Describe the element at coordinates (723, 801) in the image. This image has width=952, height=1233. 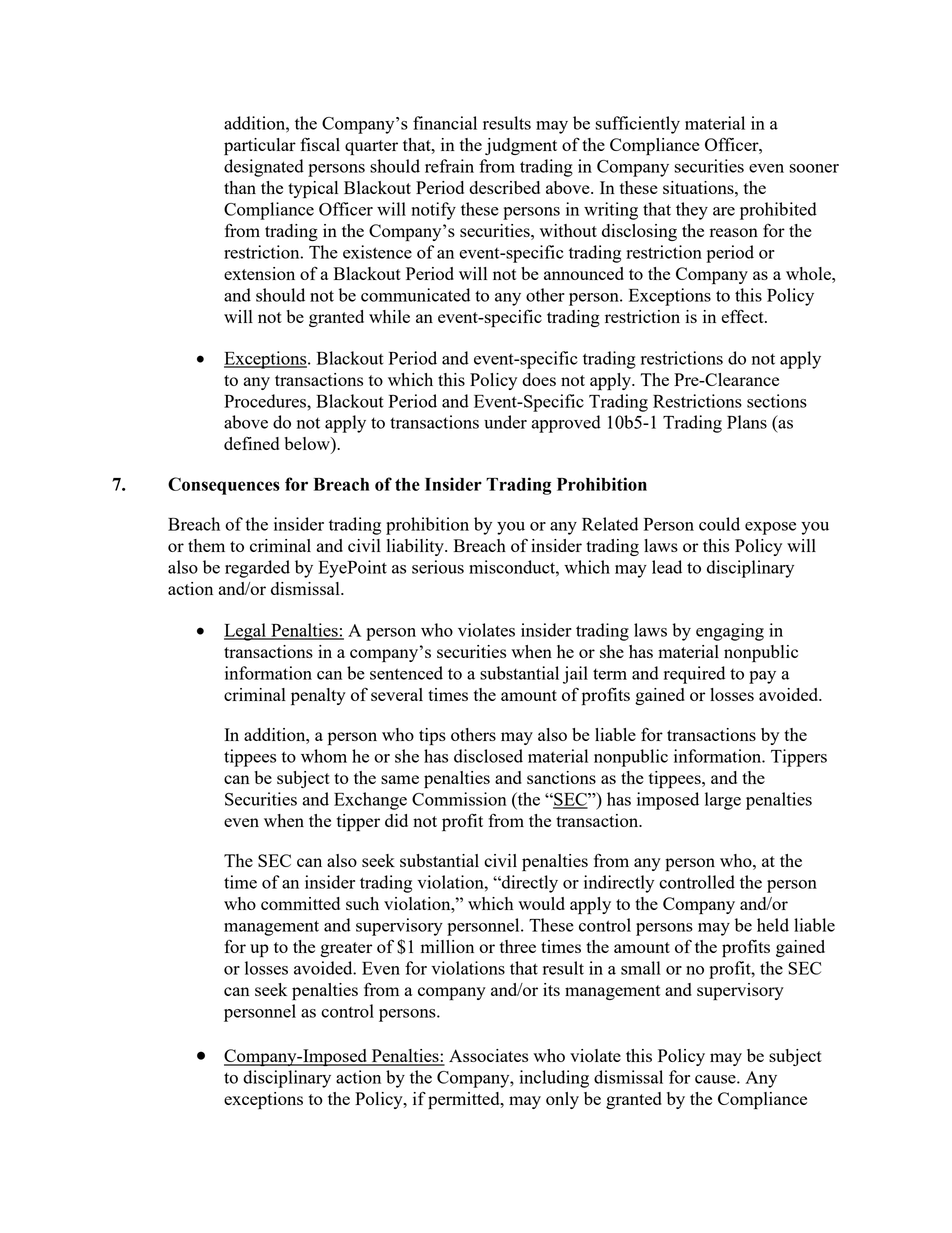
I see `large` at that location.
